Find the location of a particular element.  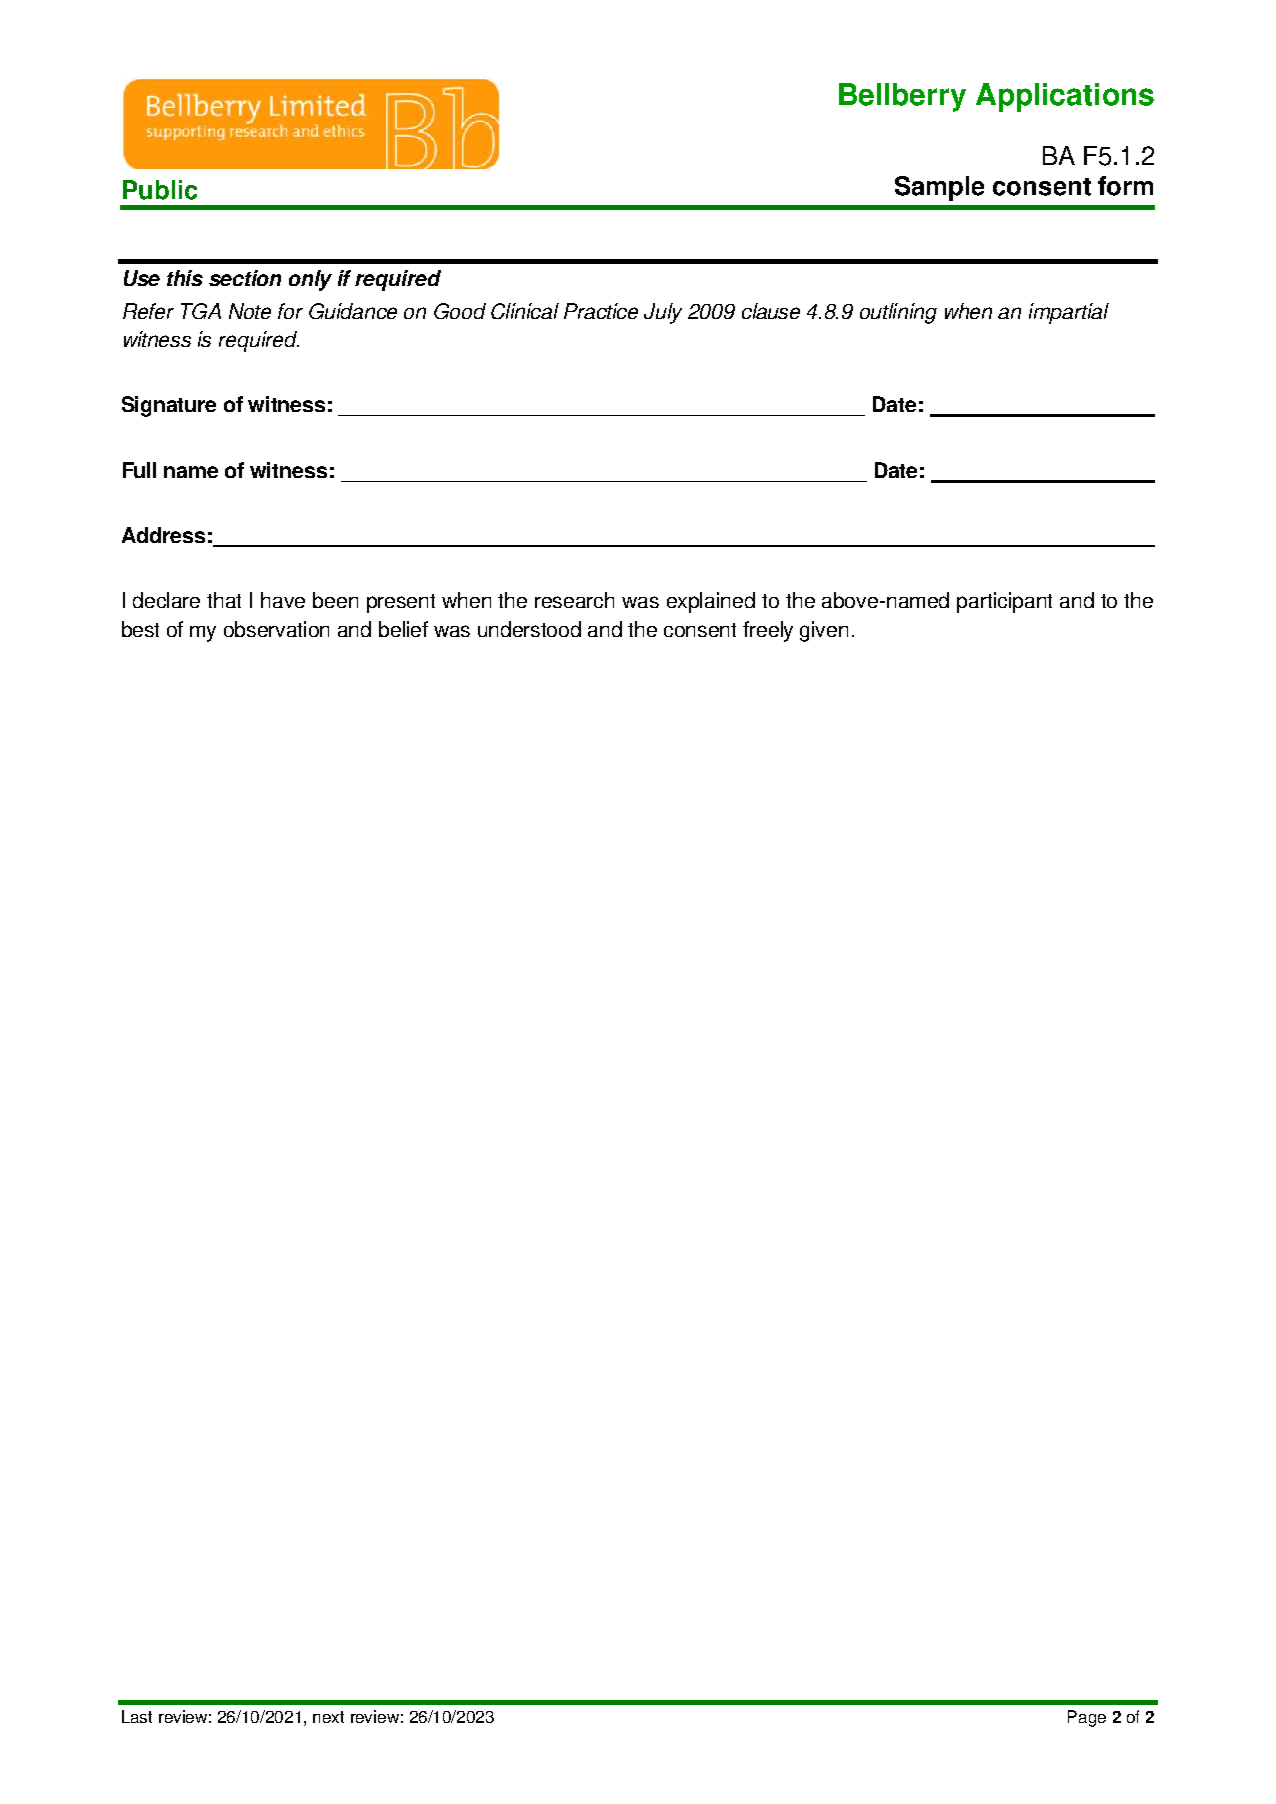

participant is located at coordinates (1004, 602).
